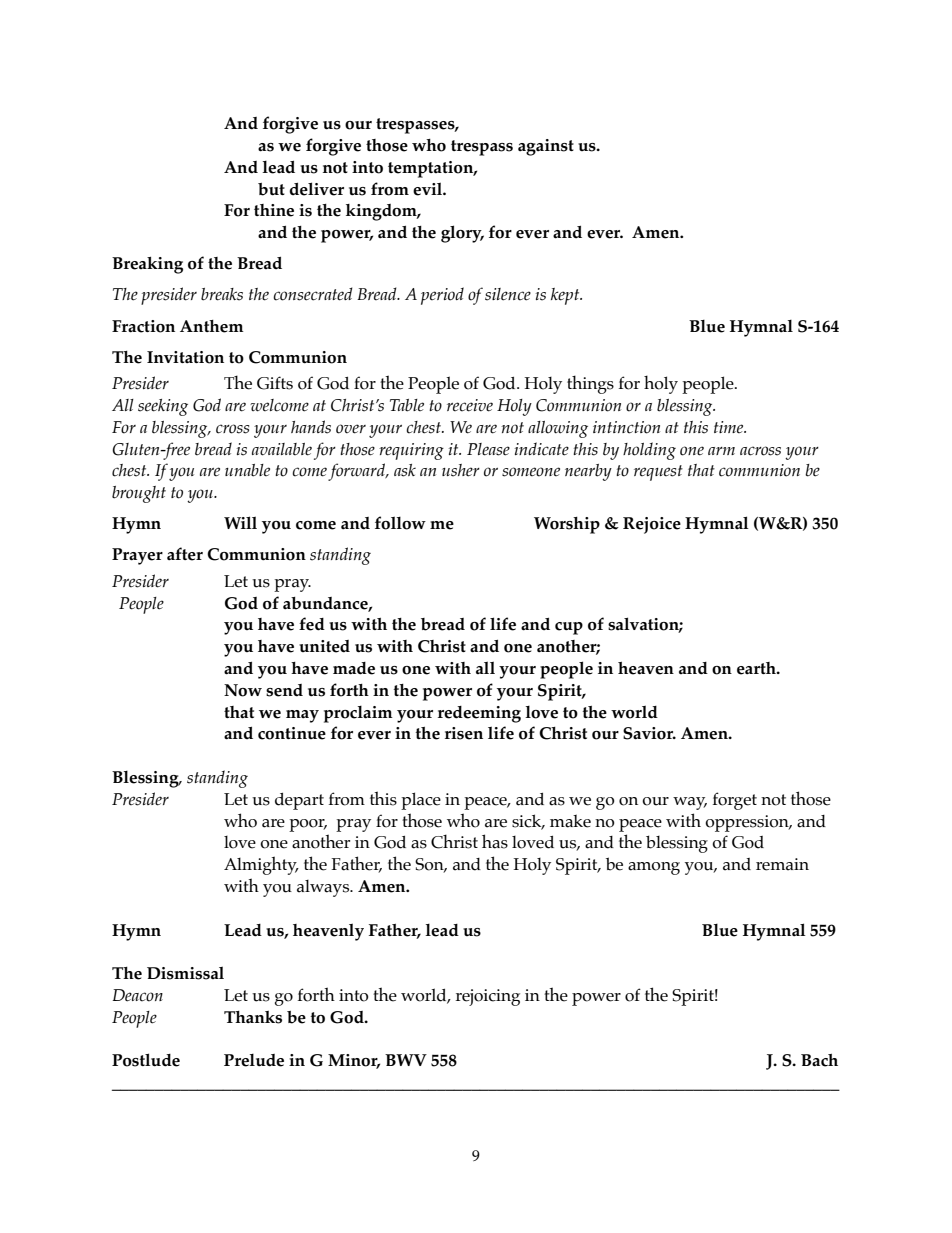 The image size is (952, 1233). What do you see at coordinates (546, 147) in the screenshot?
I see `against` at bounding box center [546, 147].
